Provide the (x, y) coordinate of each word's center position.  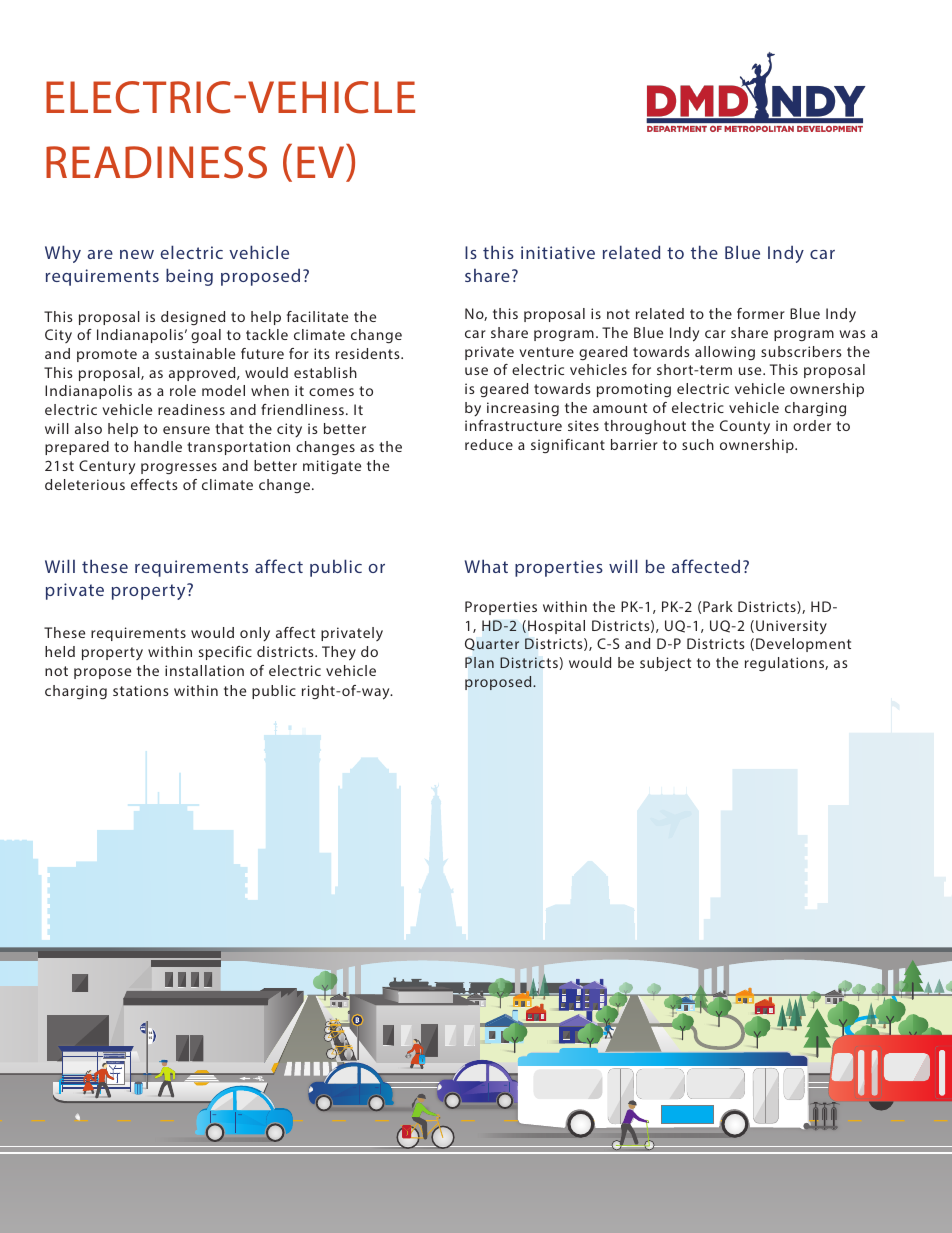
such (698, 444)
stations (141, 690)
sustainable (195, 353)
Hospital (556, 627)
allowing (725, 353)
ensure (186, 430)
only (255, 634)
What (486, 566)
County (745, 427)
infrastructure (513, 425)
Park (718, 606)
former (761, 313)
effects (154, 484)
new (137, 254)
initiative (558, 252)
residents (369, 353)
